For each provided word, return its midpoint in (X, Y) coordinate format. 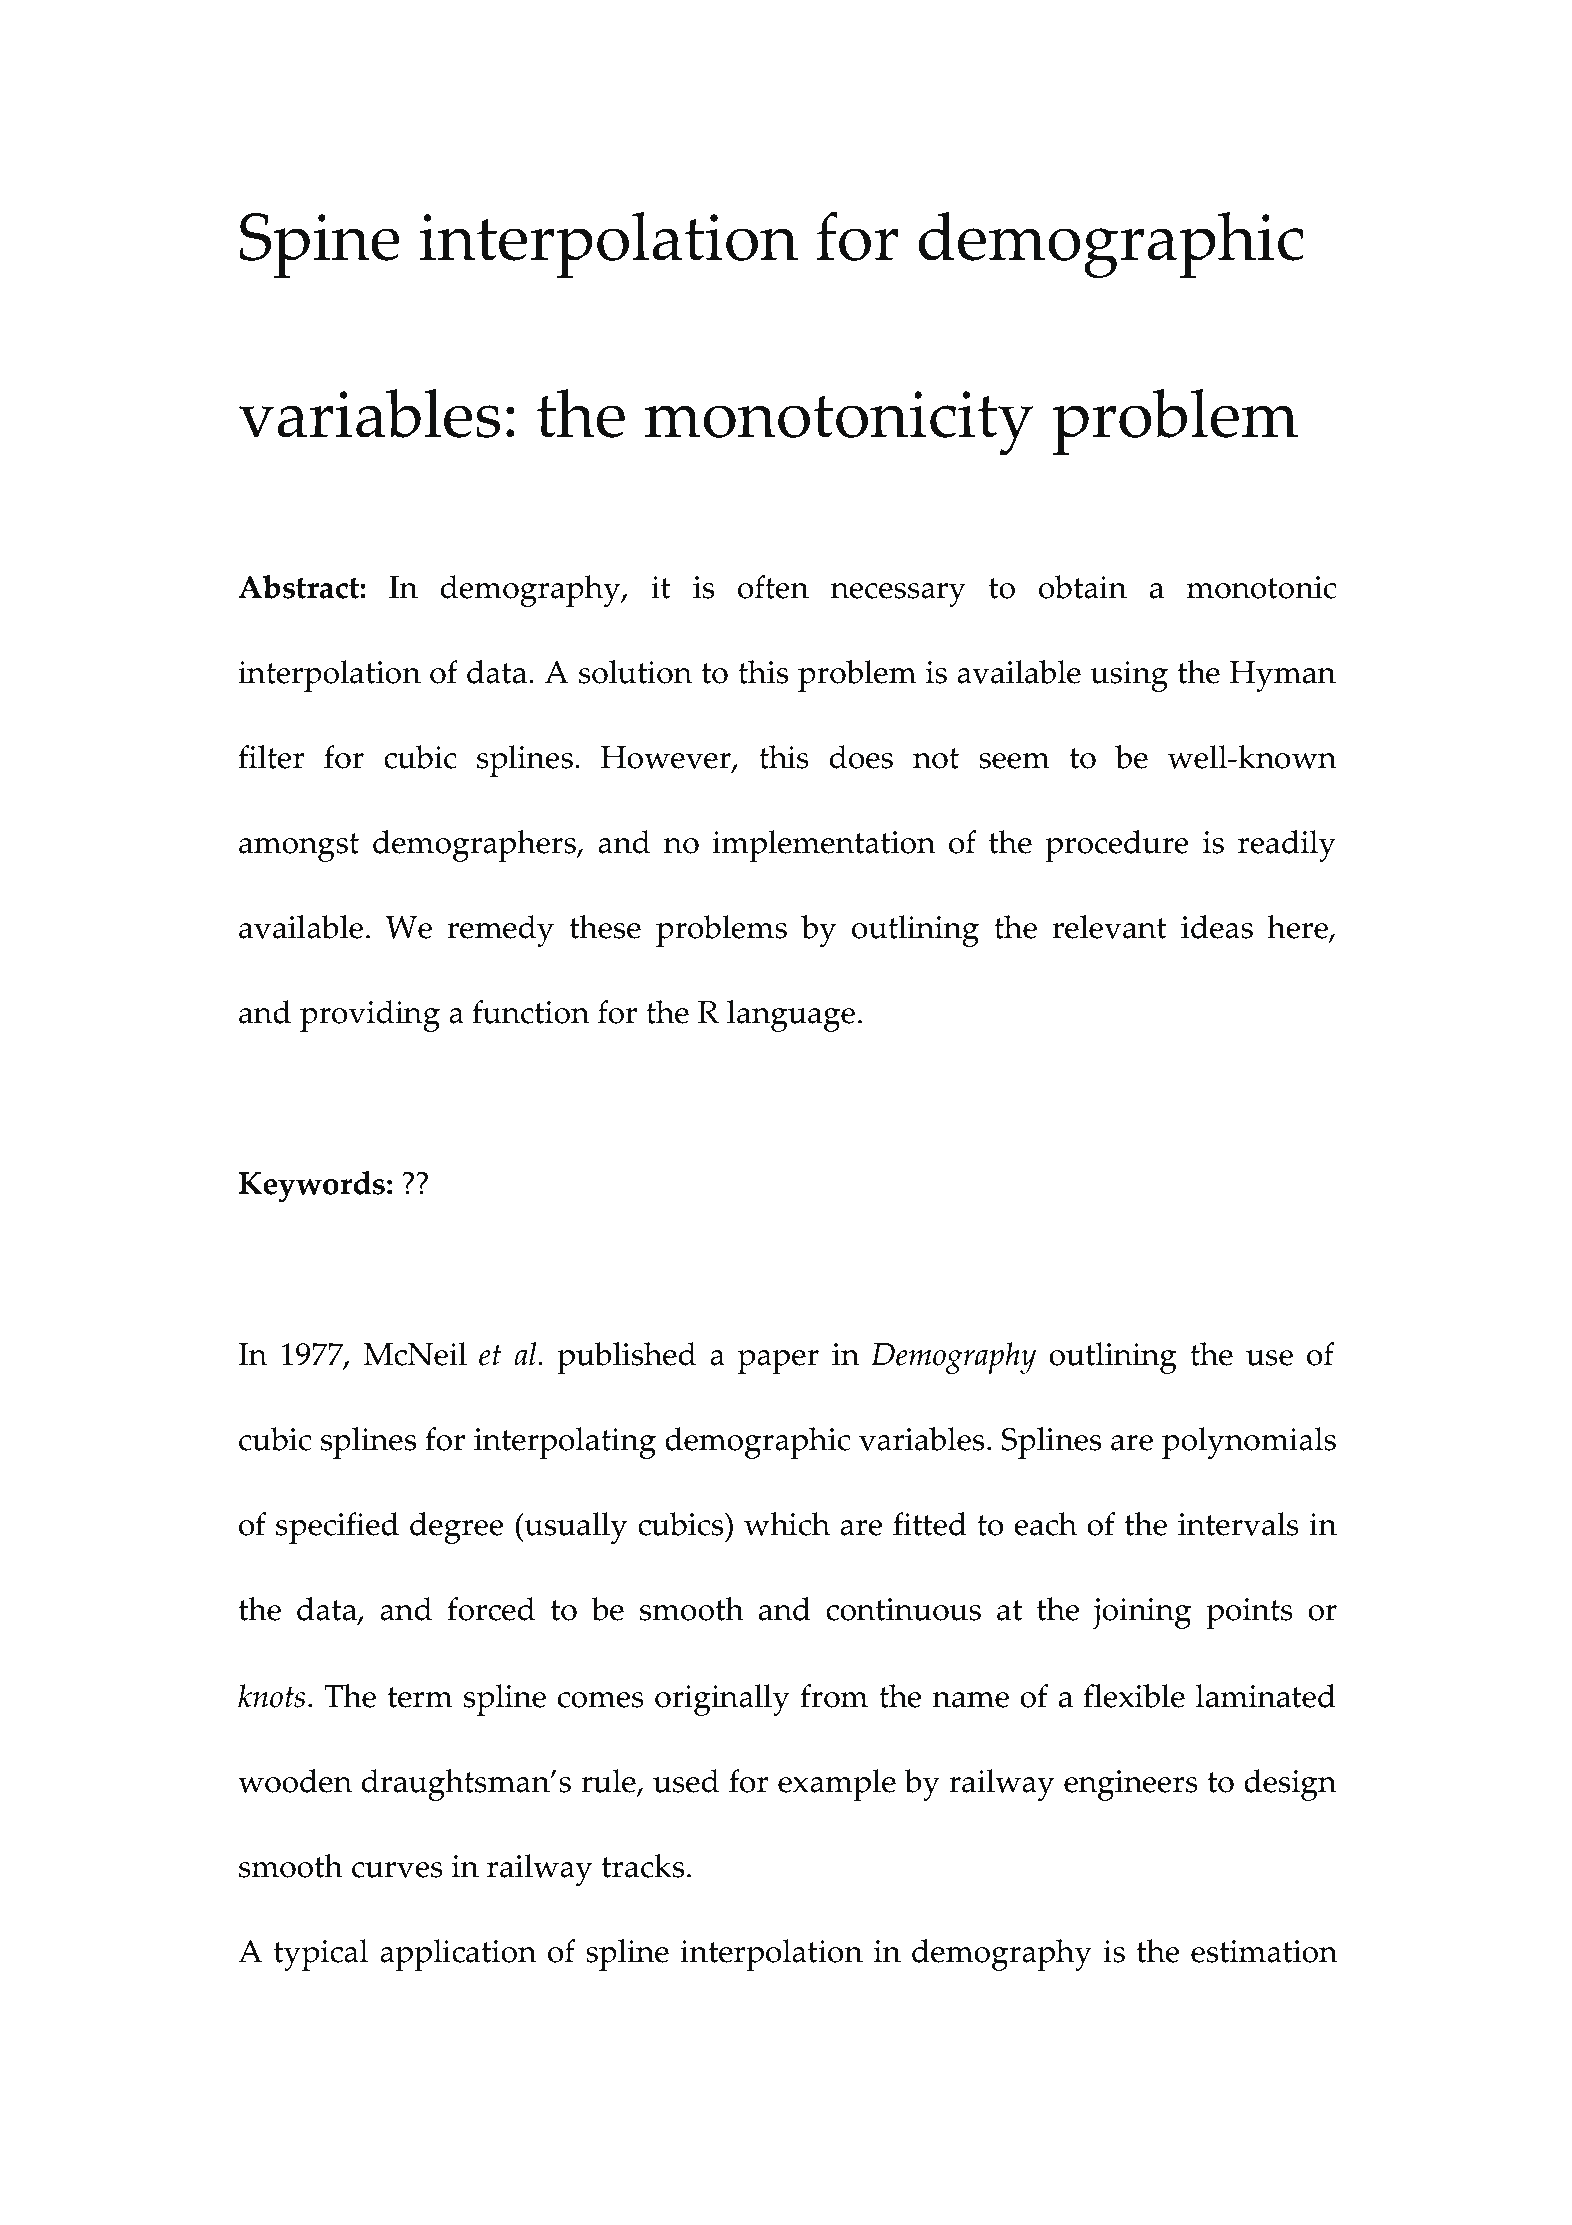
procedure (1117, 846)
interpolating (565, 1443)
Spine (320, 245)
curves (397, 1870)
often (773, 587)
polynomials (1249, 1443)
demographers (475, 846)
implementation (824, 846)
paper (778, 1362)
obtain (1083, 587)
